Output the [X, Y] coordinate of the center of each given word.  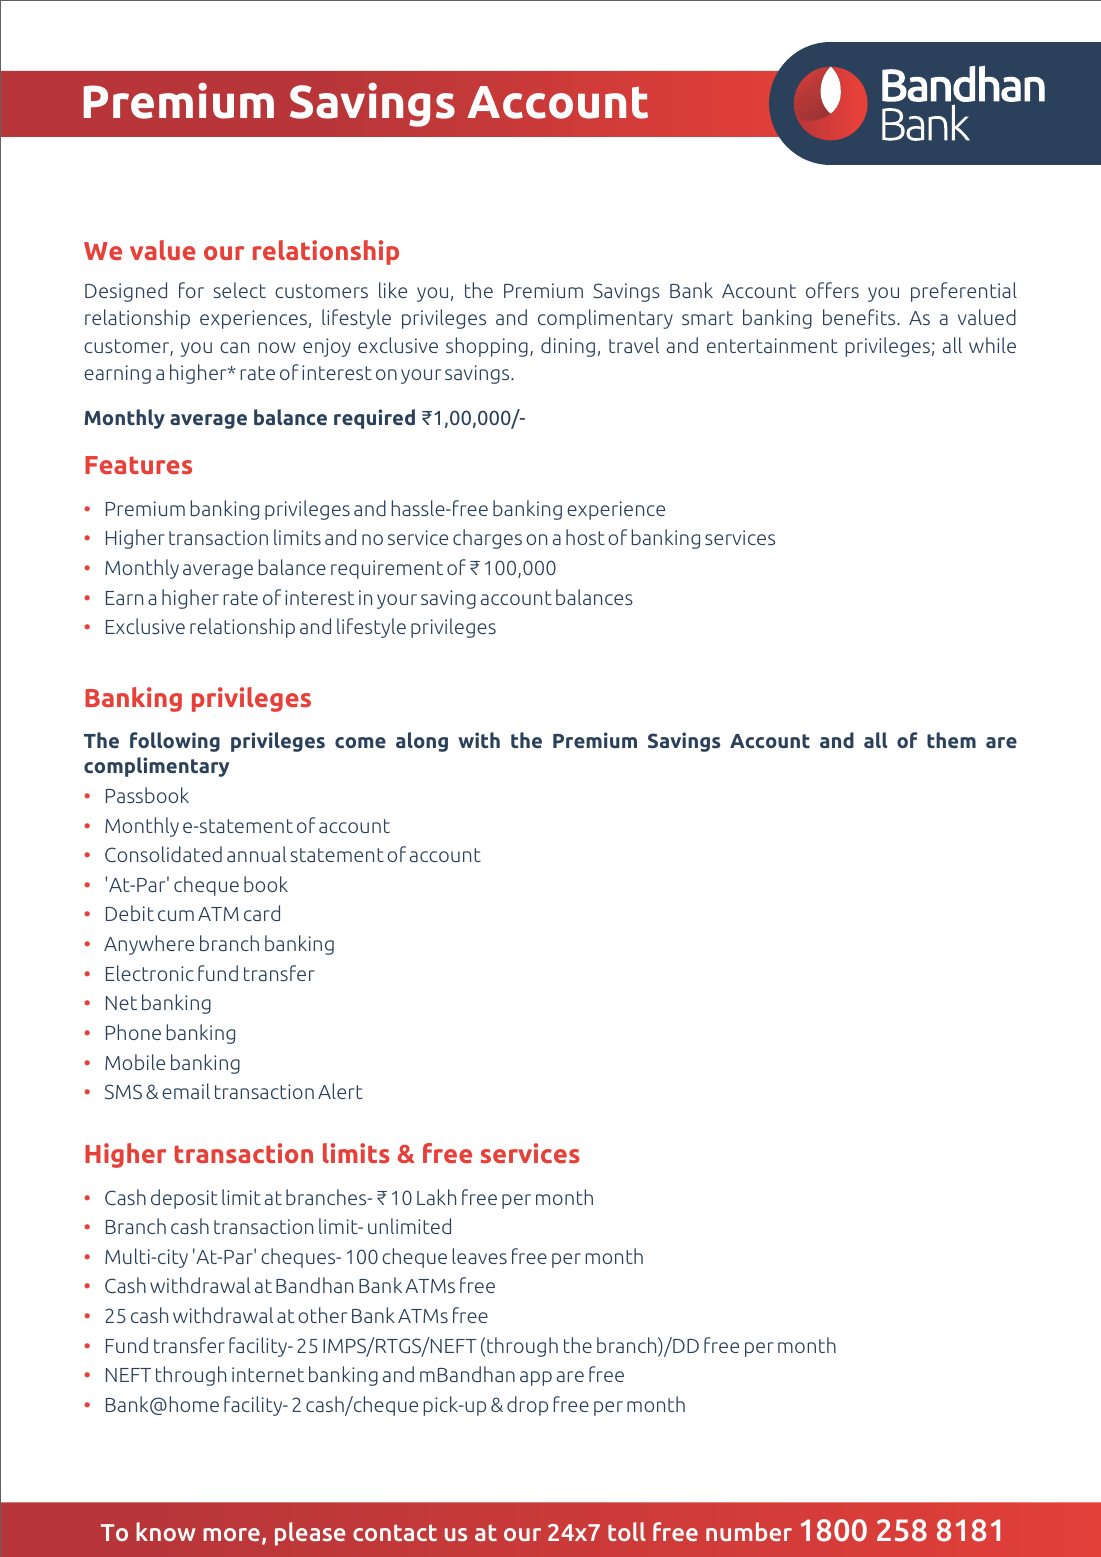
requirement [387, 569]
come [360, 742]
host [585, 537]
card [262, 913]
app [536, 1378]
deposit [184, 1199]
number [749, 1531]
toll [627, 1531]
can [234, 347]
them [951, 740]
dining [568, 347]
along [422, 742]
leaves [479, 1256]
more [231, 1534]
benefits [860, 317]
